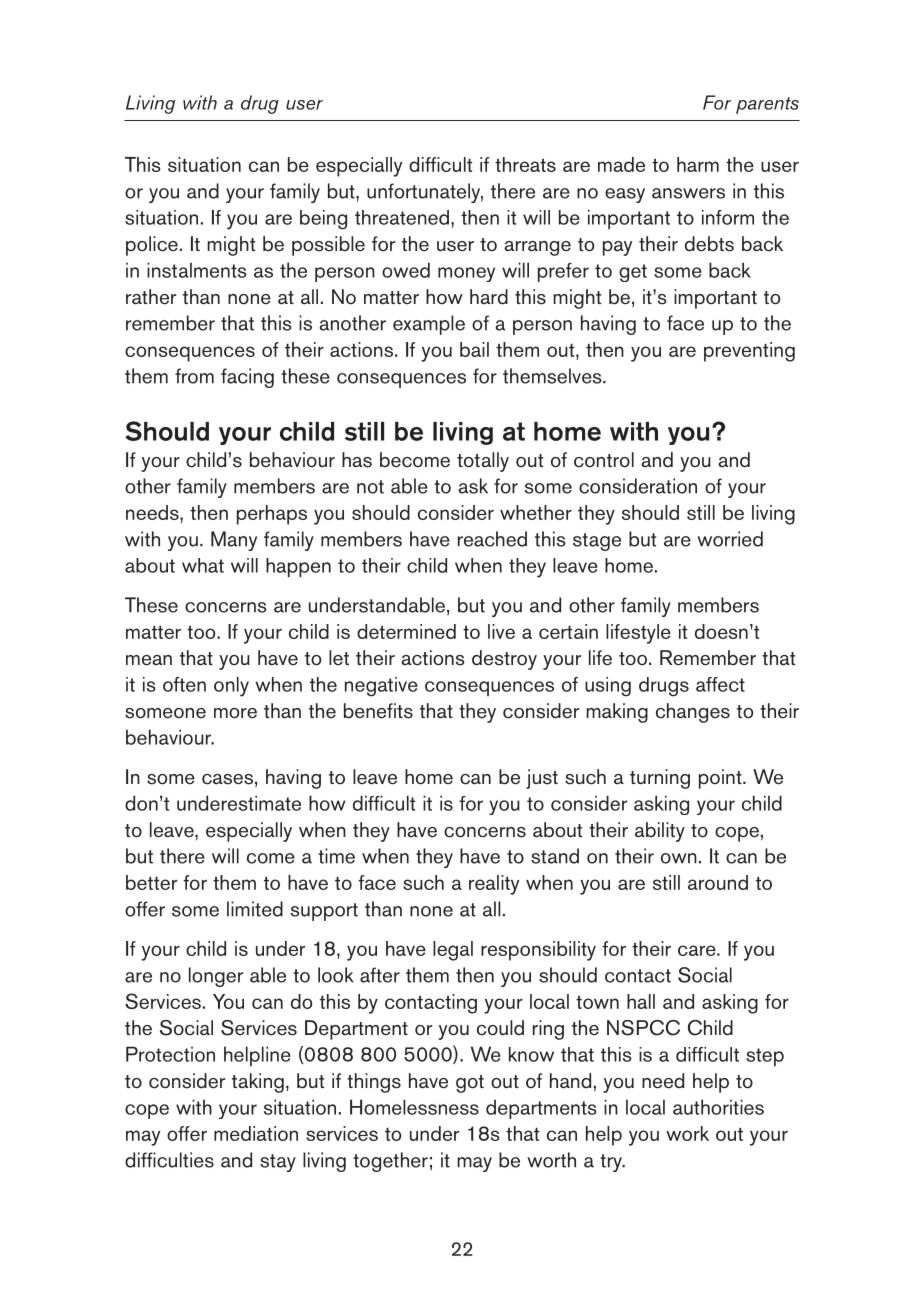 This screenshot has width=924, height=1311. What do you see at coordinates (256, 1133) in the screenshot?
I see `mediation` at bounding box center [256, 1133].
